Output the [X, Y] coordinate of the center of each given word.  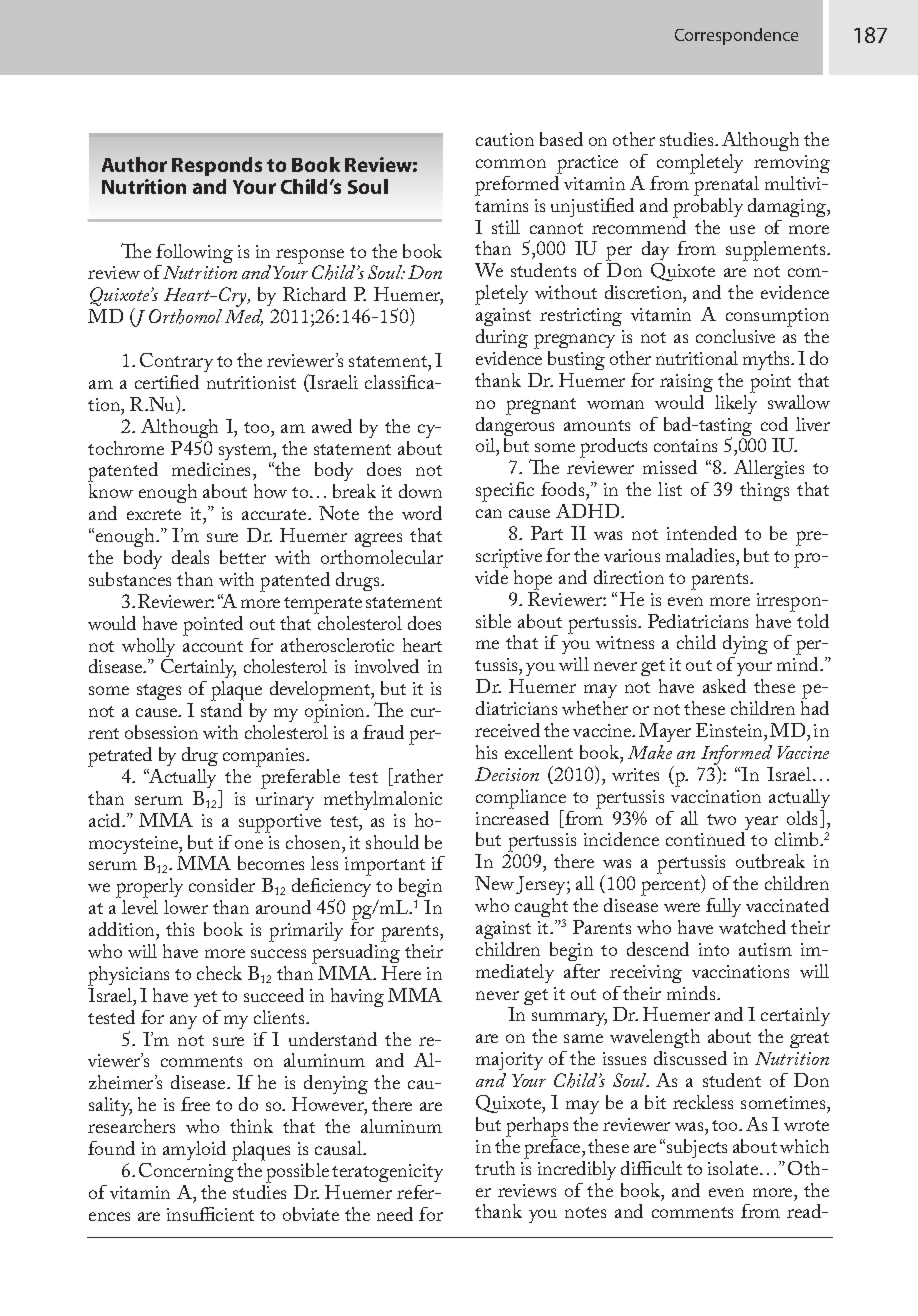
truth [495, 1168]
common [511, 163]
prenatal [726, 184]
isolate [734, 1168]
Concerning [187, 1171]
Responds [217, 166]
